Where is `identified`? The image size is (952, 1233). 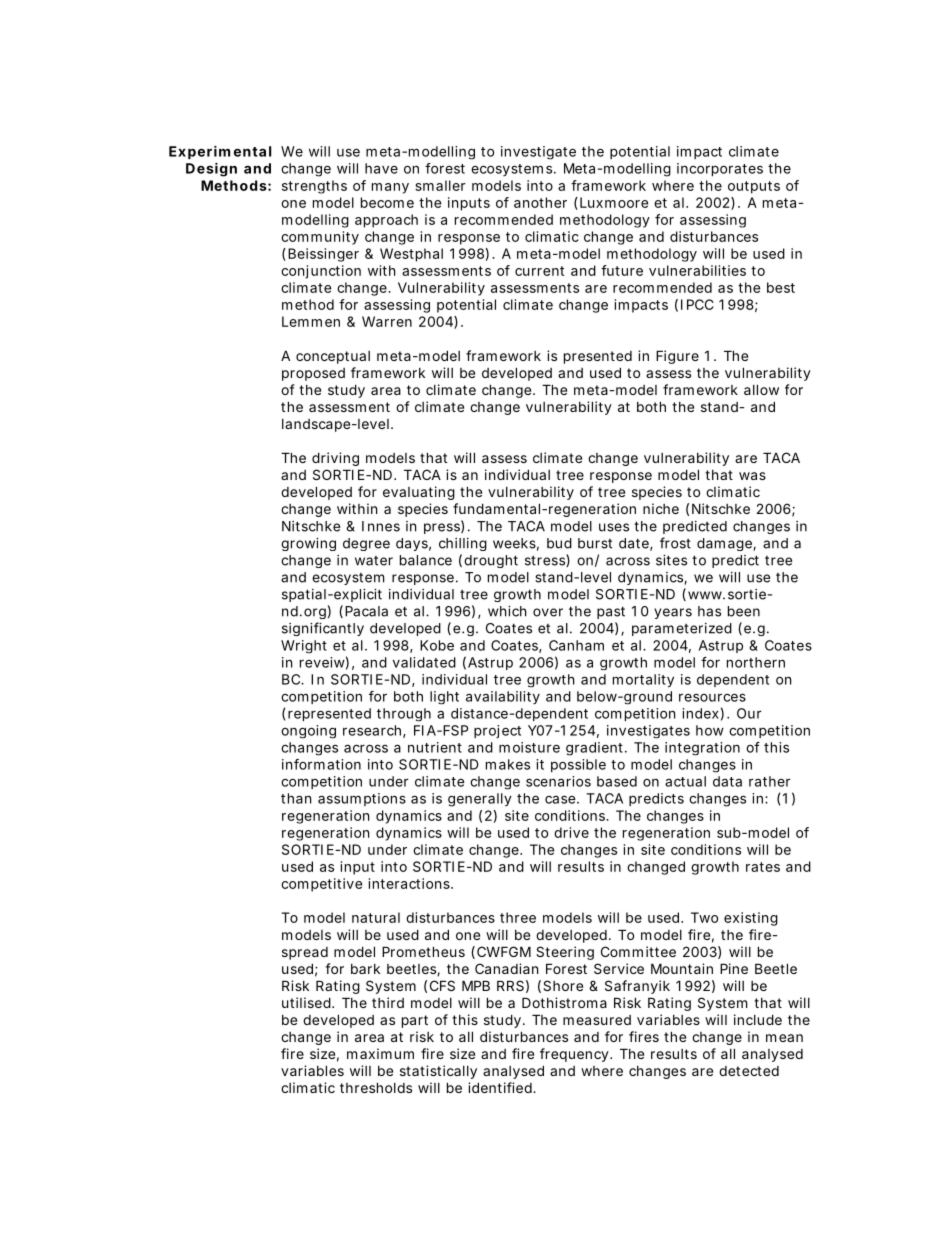
identified is located at coordinates (501, 1087).
